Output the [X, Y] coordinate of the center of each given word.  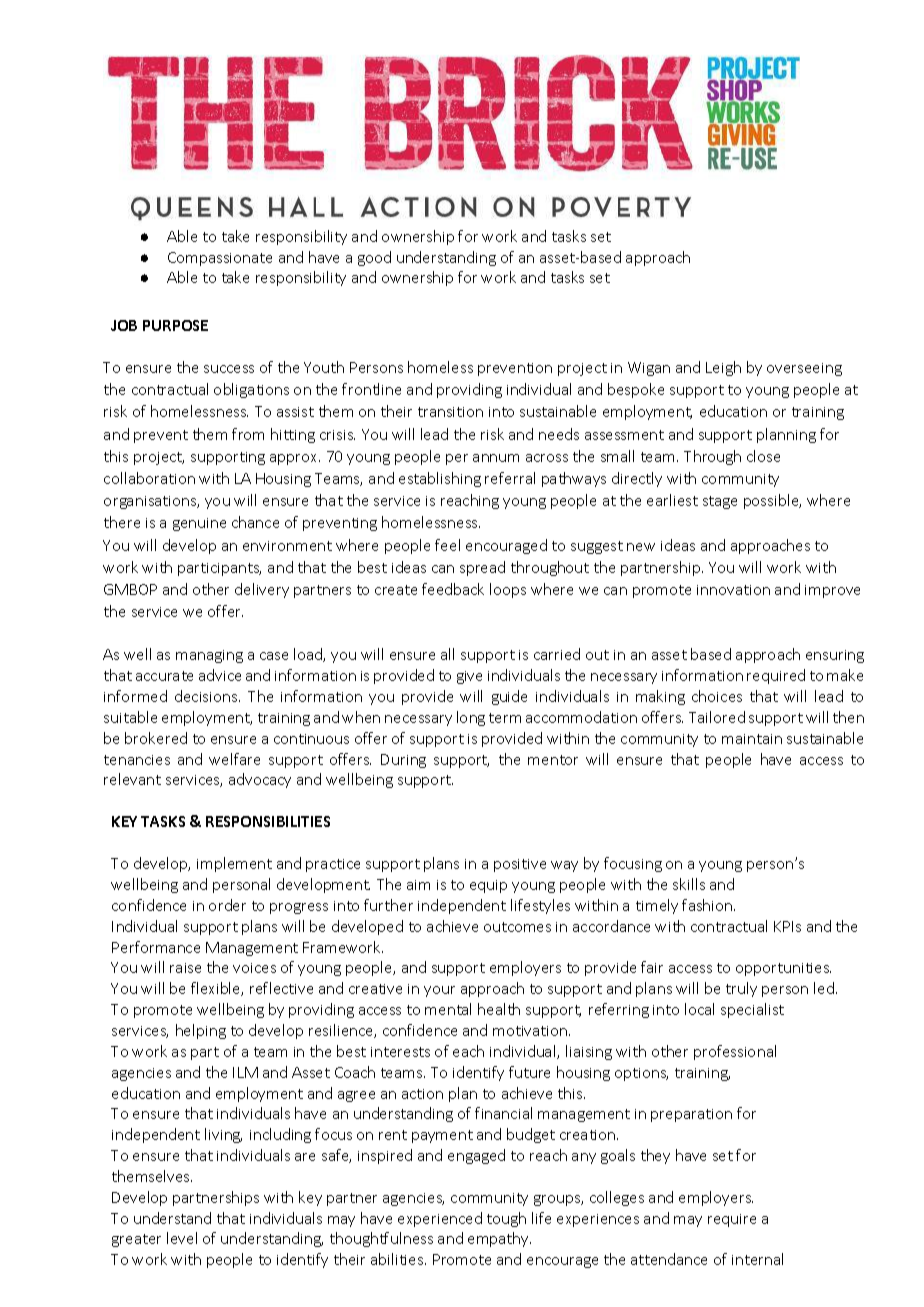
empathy [499, 1239]
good [374, 258]
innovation [733, 590]
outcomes [517, 927]
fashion [708, 905]
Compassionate [220, 259]
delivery [262, 590]
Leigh [723, 368]
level [182, 1238]
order [227, 905]
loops [508, 590]
